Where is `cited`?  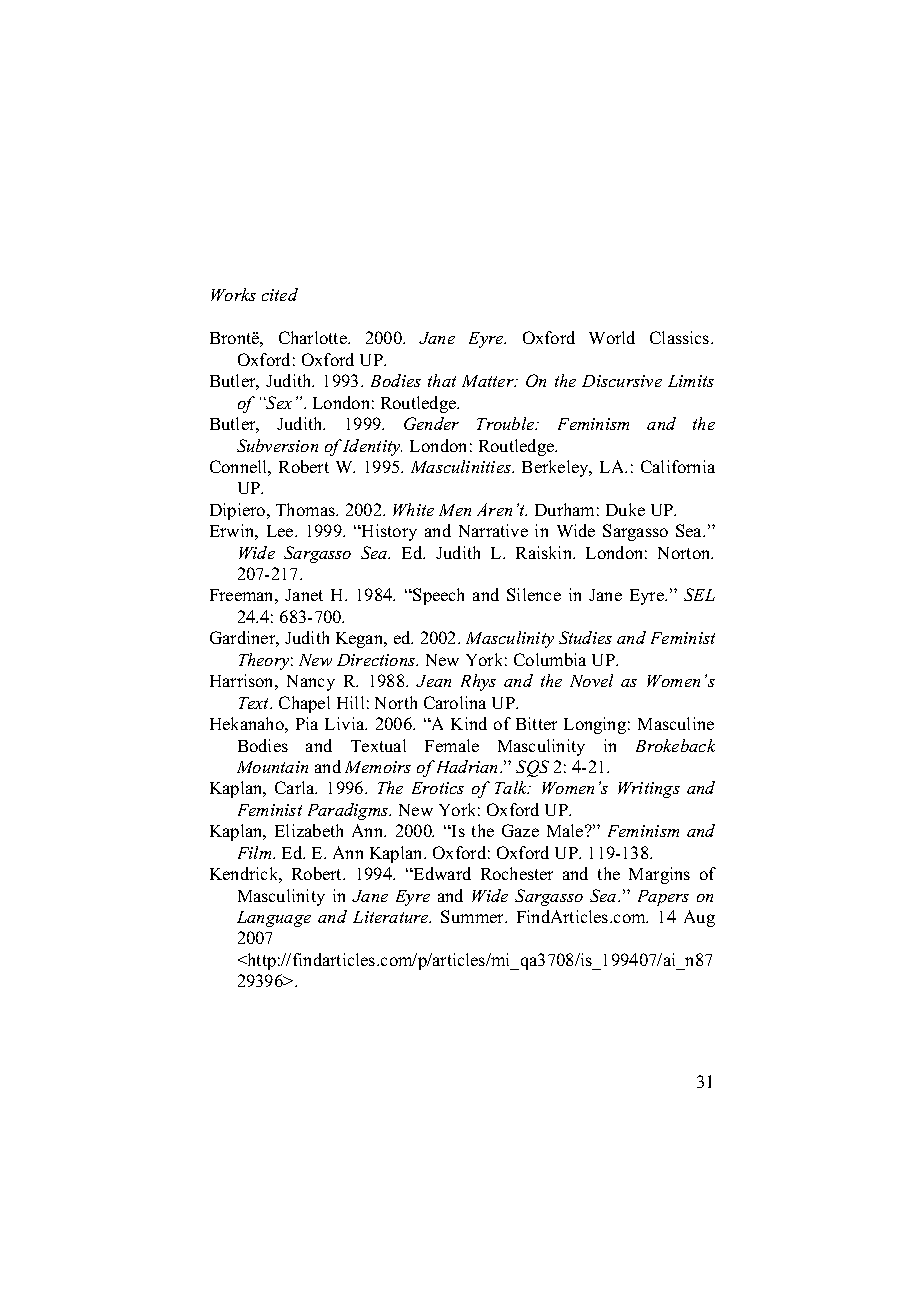
cited is located at coordinates (280, 294).
